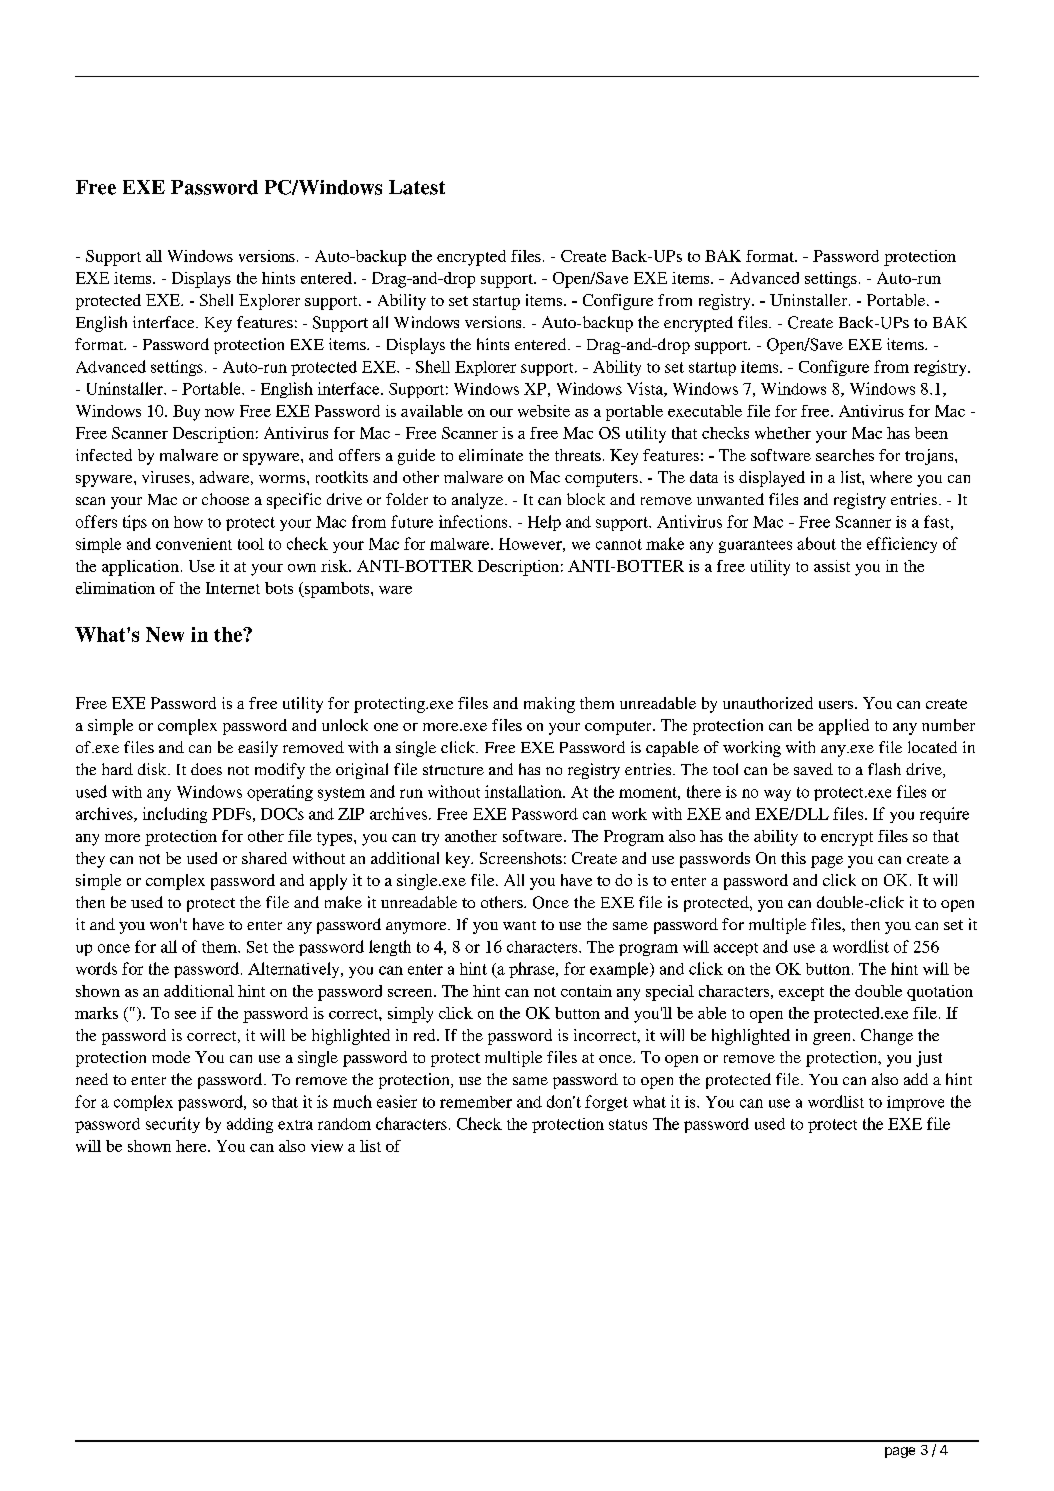 The image size is (1054, 1491). Describe the element at coordinates (816, 543) in the screenshot. I see `about` at that location.
